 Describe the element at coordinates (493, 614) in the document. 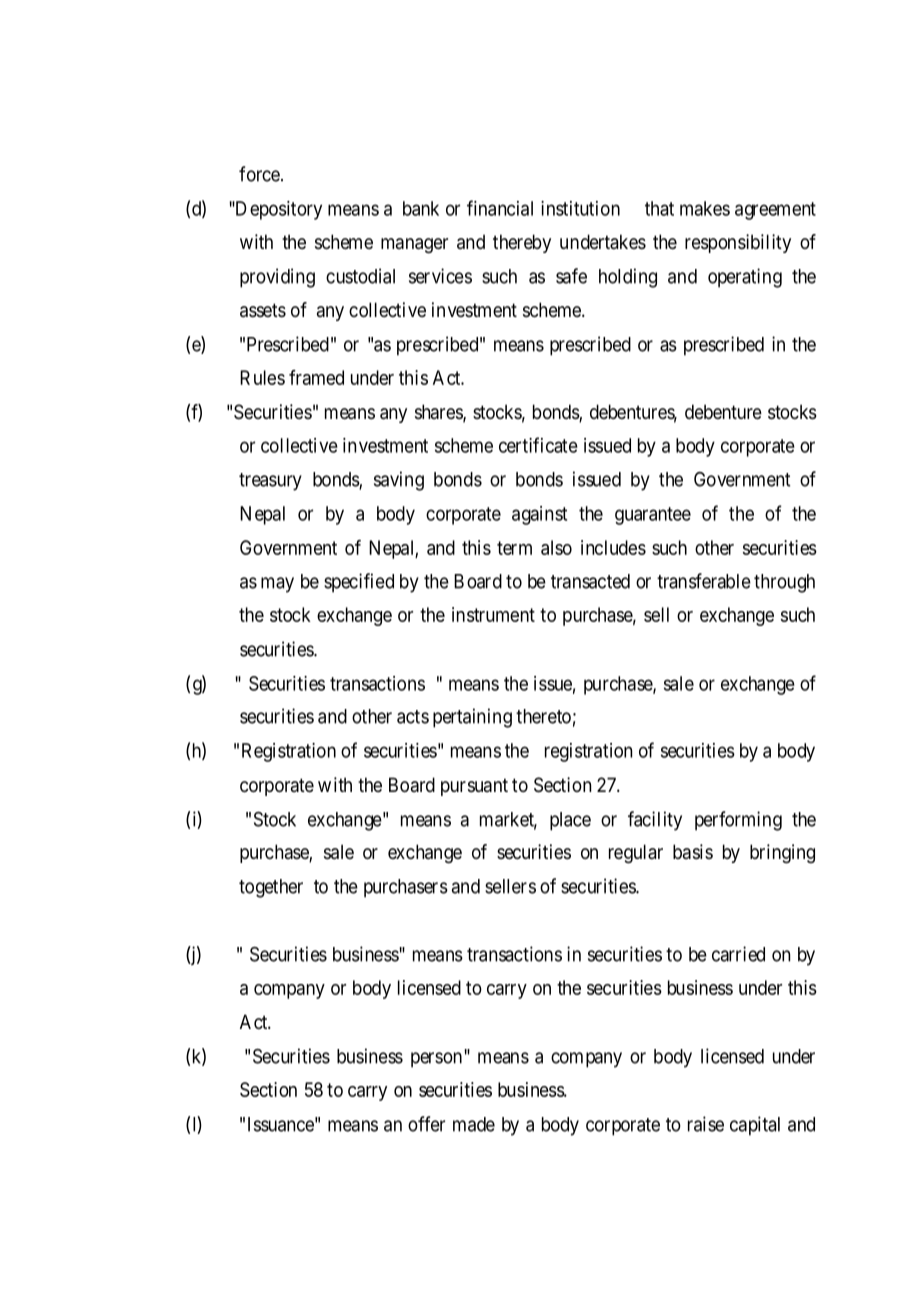

I see `instrument` at that location.
